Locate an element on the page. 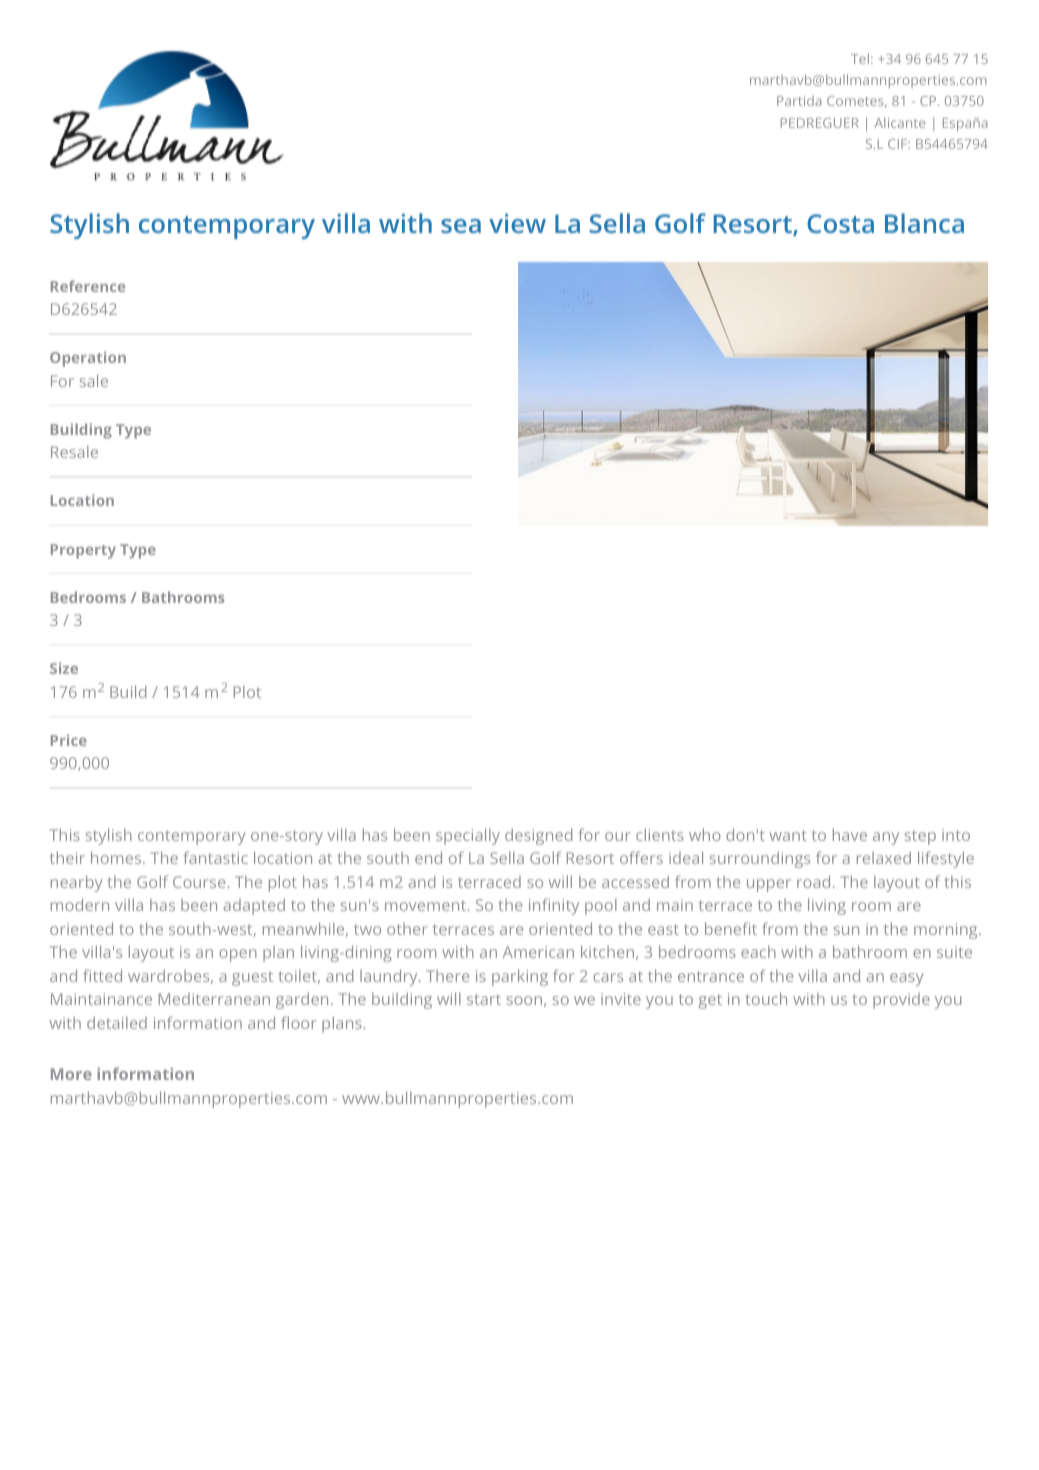  Property is located at coordinates (83, 551).
